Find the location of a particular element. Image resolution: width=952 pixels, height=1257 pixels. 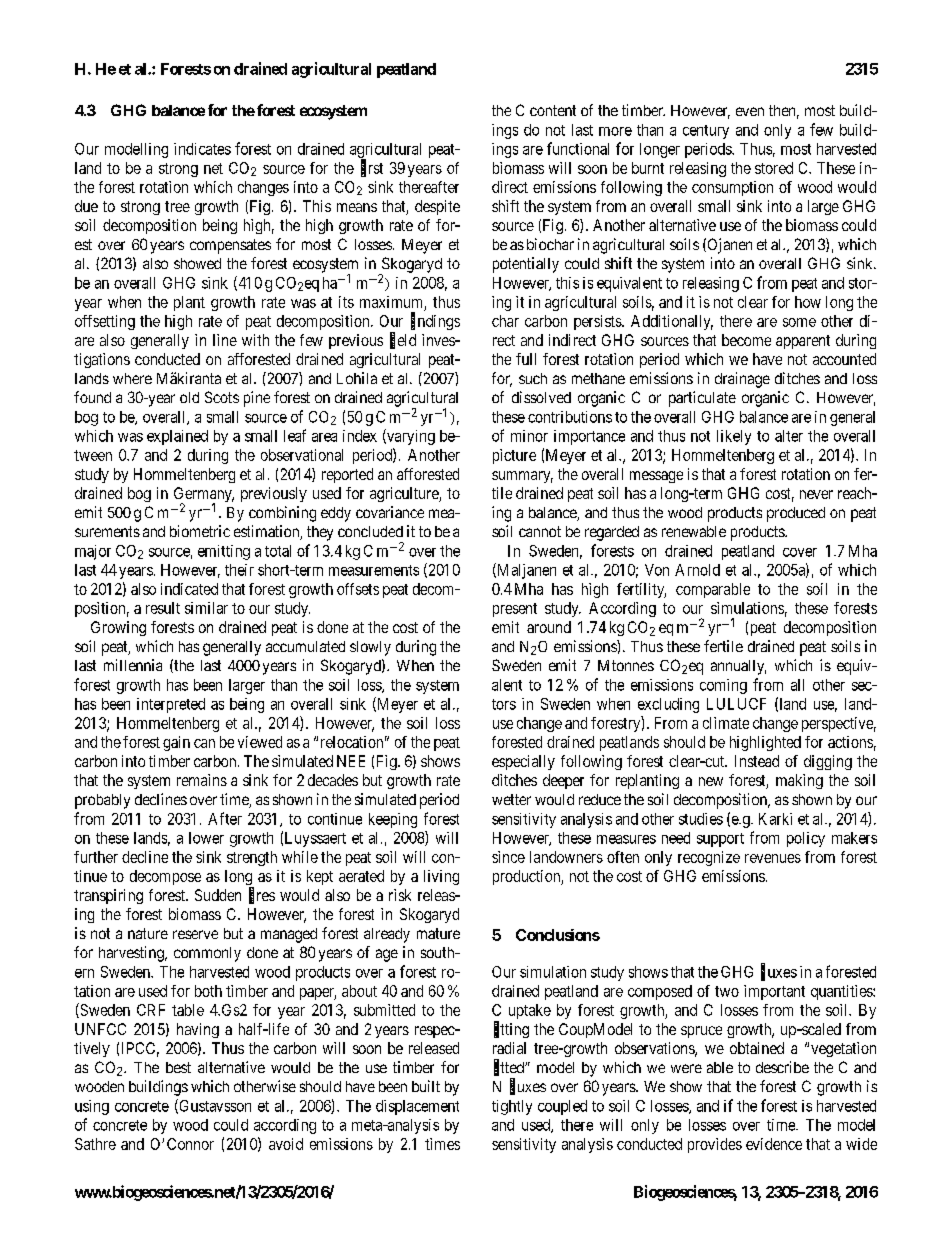

best is located at coordinates (178, 1067).
